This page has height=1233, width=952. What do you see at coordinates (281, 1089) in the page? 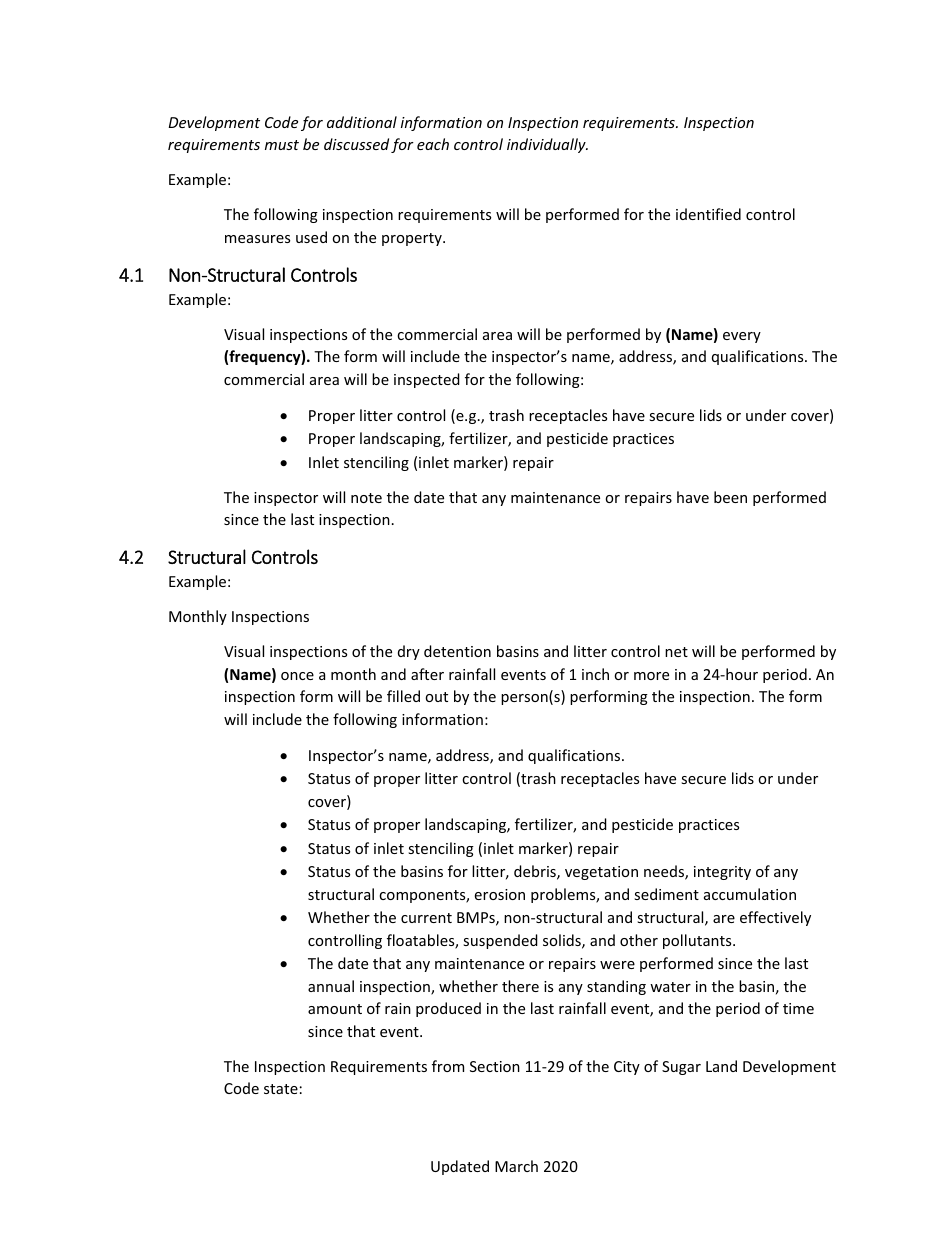
I see `state` at bounding box center [281, 1089].
